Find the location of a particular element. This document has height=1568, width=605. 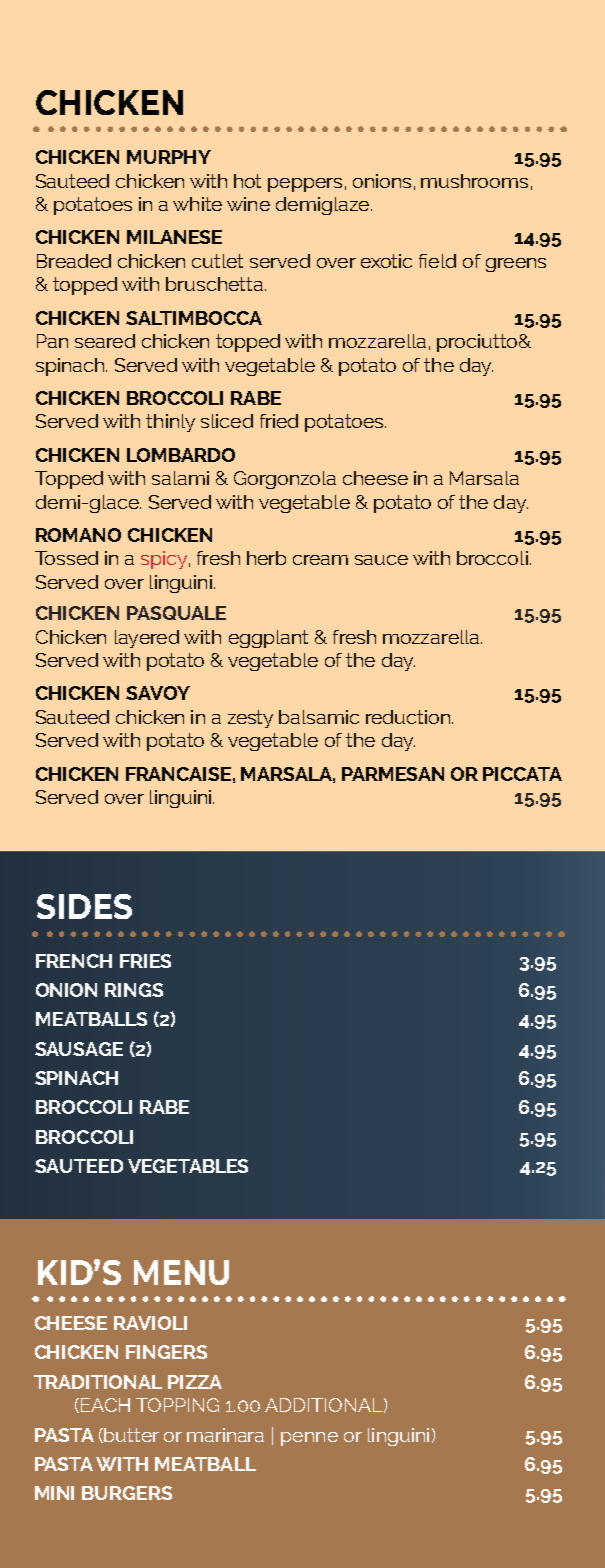

greens is located at coordinates (516, 265).
